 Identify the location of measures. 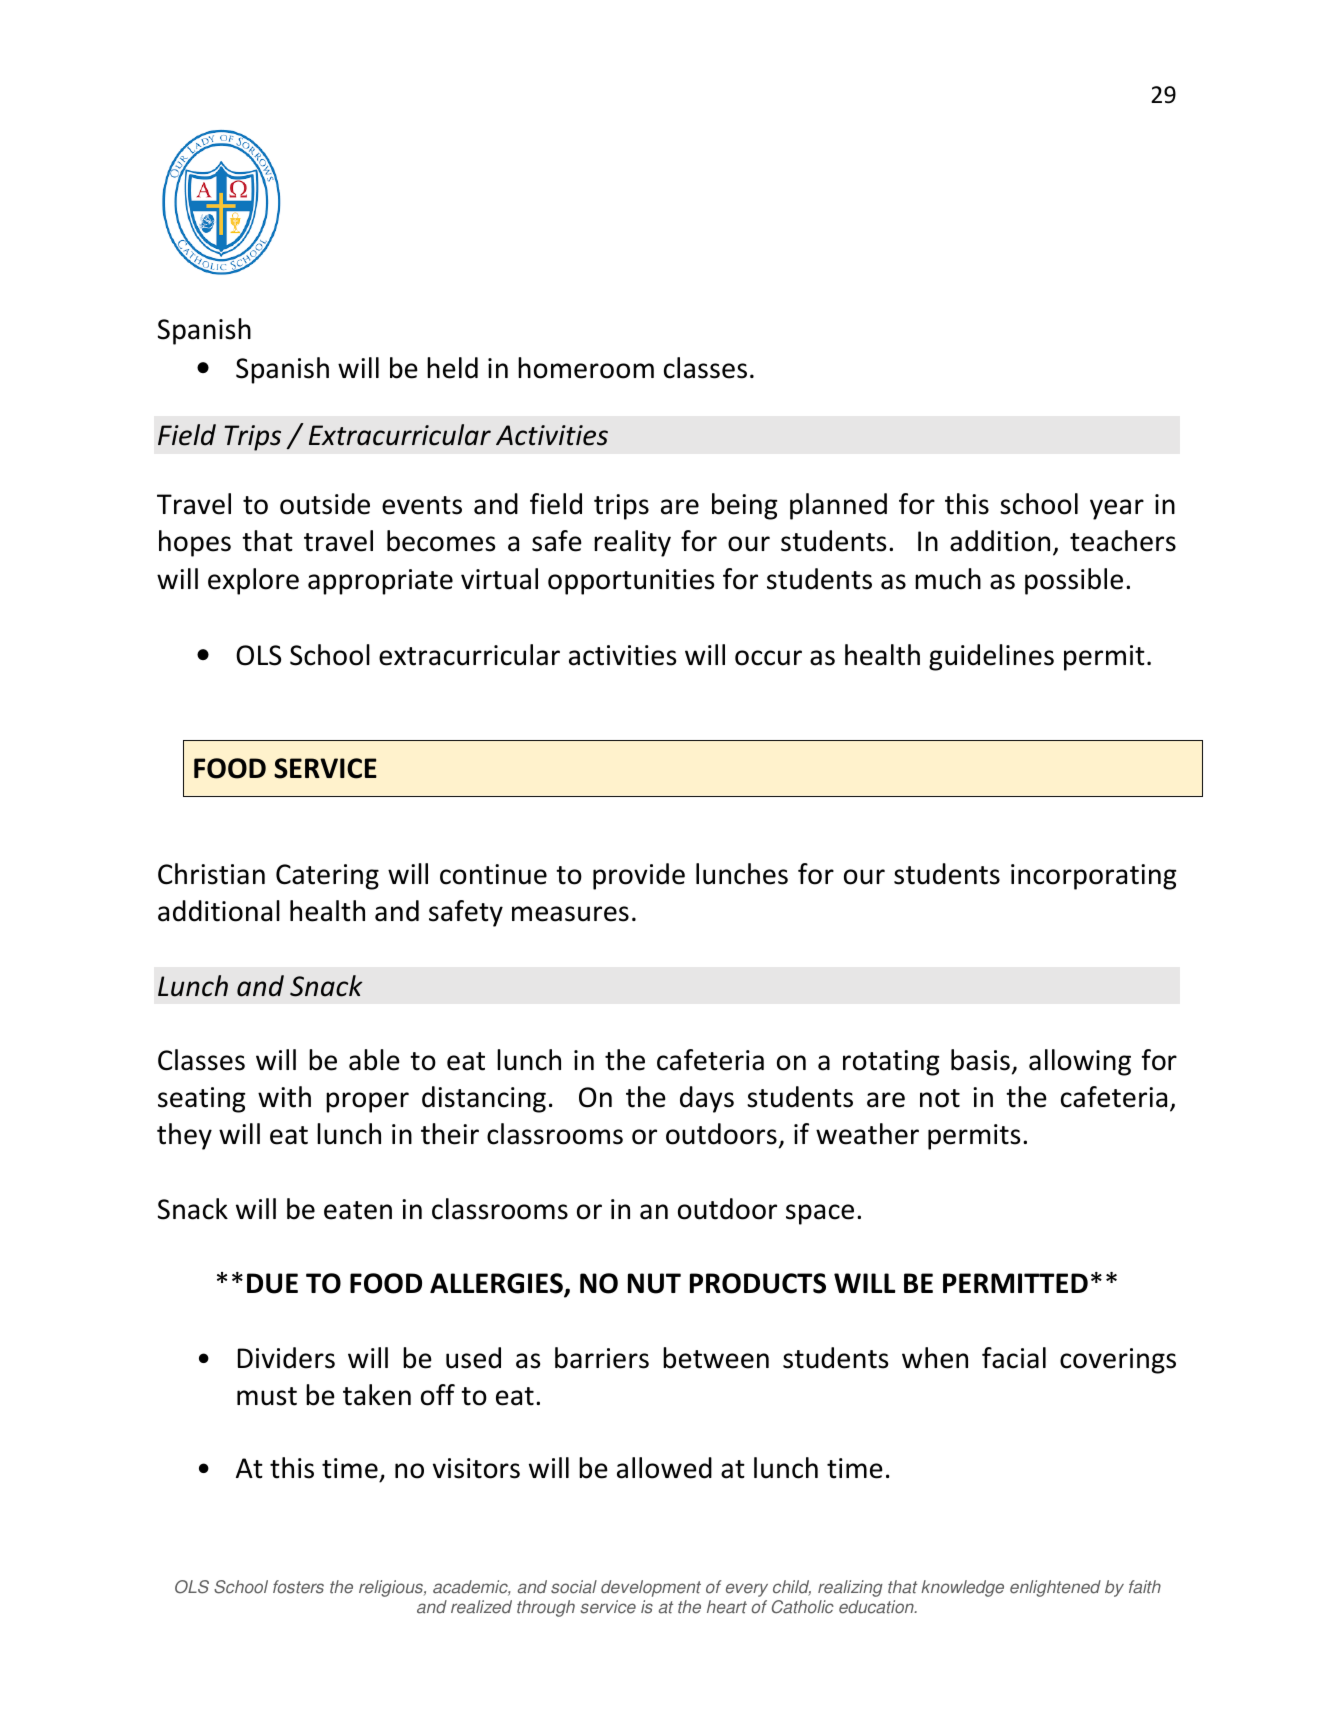
(570, 914).
